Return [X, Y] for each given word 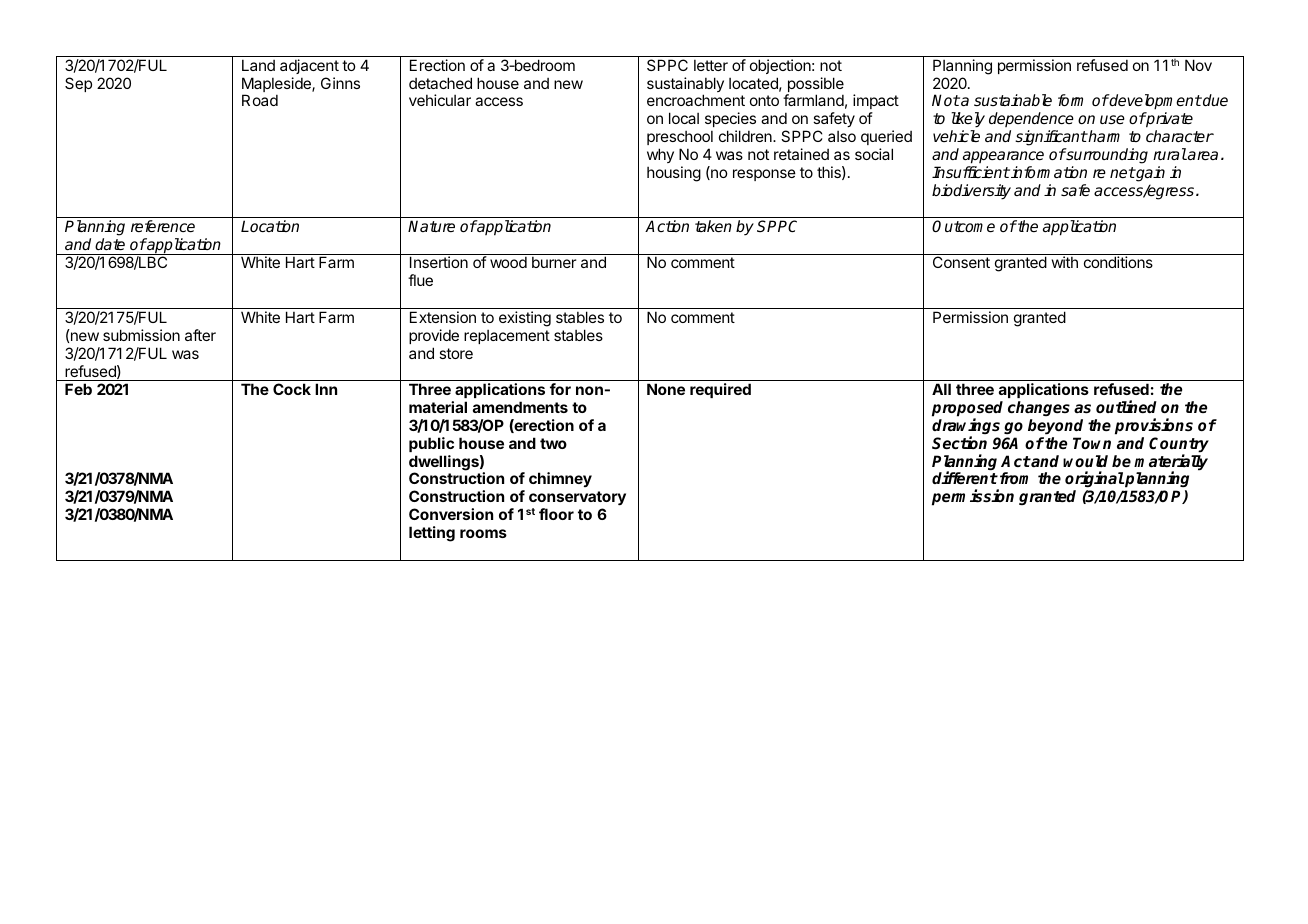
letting [432, 534]
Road [260, 100]
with [1065, 262]
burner [554, 262]
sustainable [1013, 100]
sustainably [685, 86]
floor [556, 514]
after [200, 335]
